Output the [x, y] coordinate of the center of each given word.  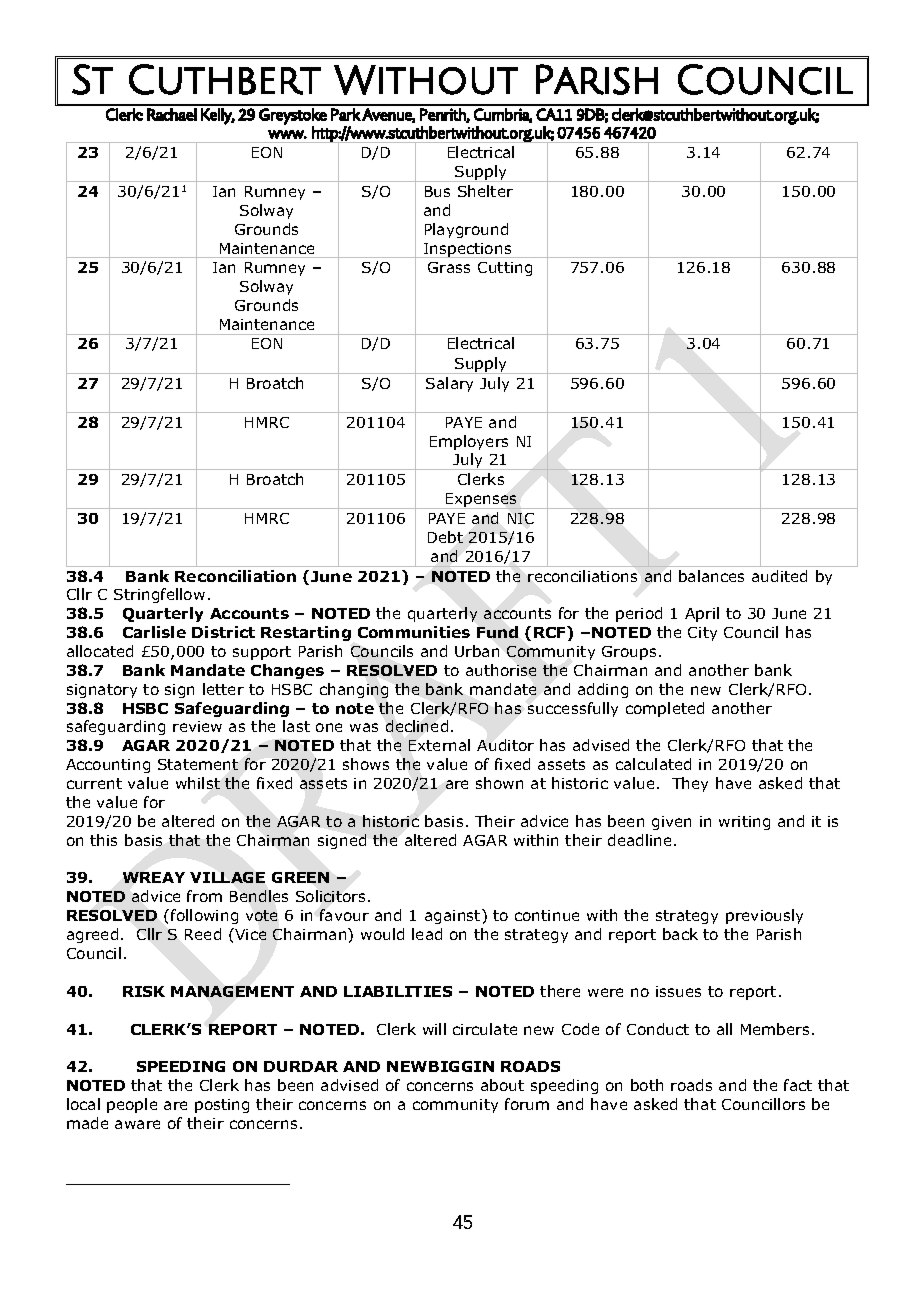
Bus [437, 191]
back [680, 934]
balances [711, 576]
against [454, 916]
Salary [449, 384]
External [439, 745]
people [132, 1105]
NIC [521, 518]
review [197, 726]
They [690, 784]
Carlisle [154, 632]
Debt [445, 537]
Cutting [505, 269]
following [204, 916]
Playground [466, 230]
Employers [469, 442]
